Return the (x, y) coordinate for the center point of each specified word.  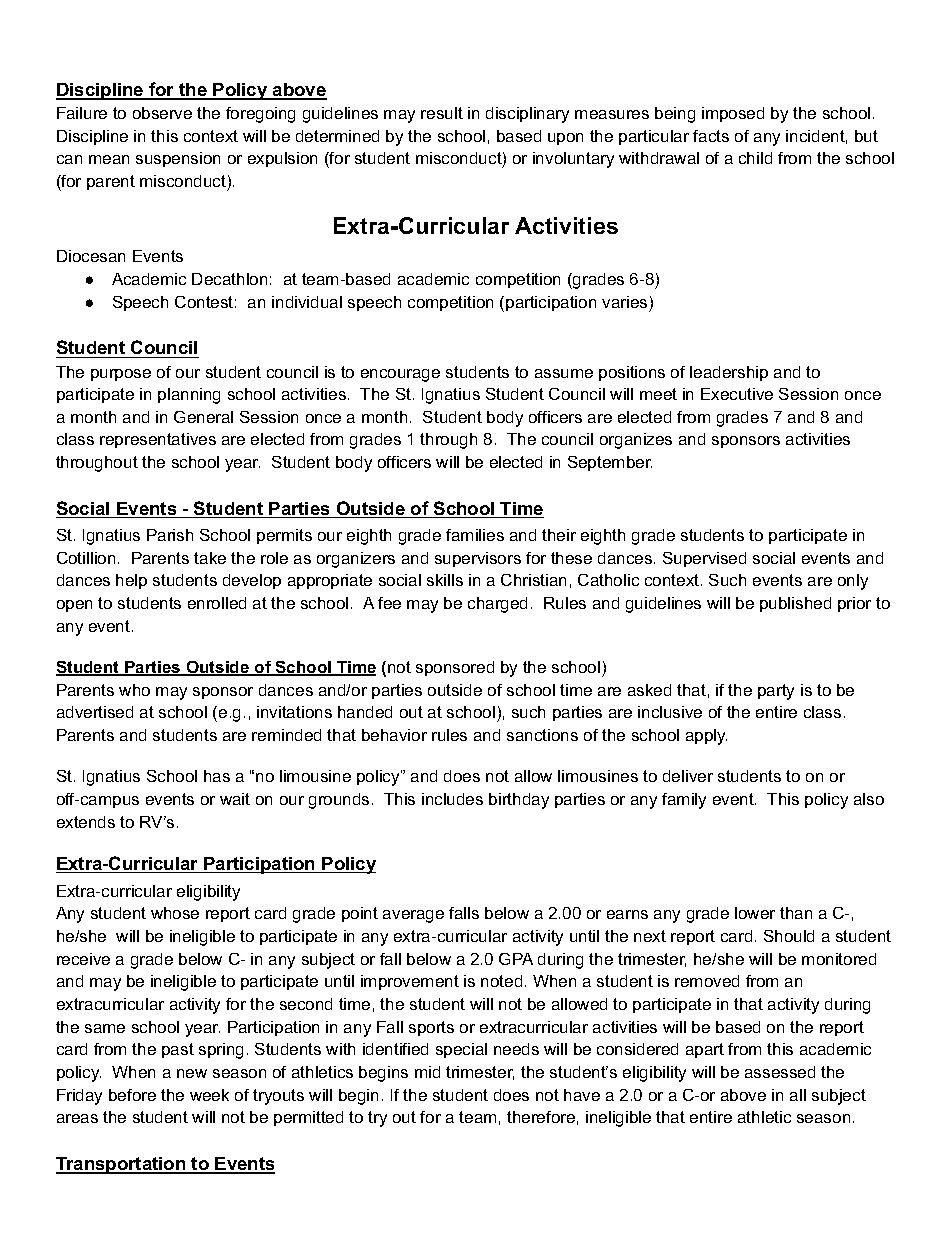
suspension (178, 159)
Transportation (122, 1165)
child (755, 158)
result (442, 113)
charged (497, 605)
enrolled (217, 603)
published (795, 604)
